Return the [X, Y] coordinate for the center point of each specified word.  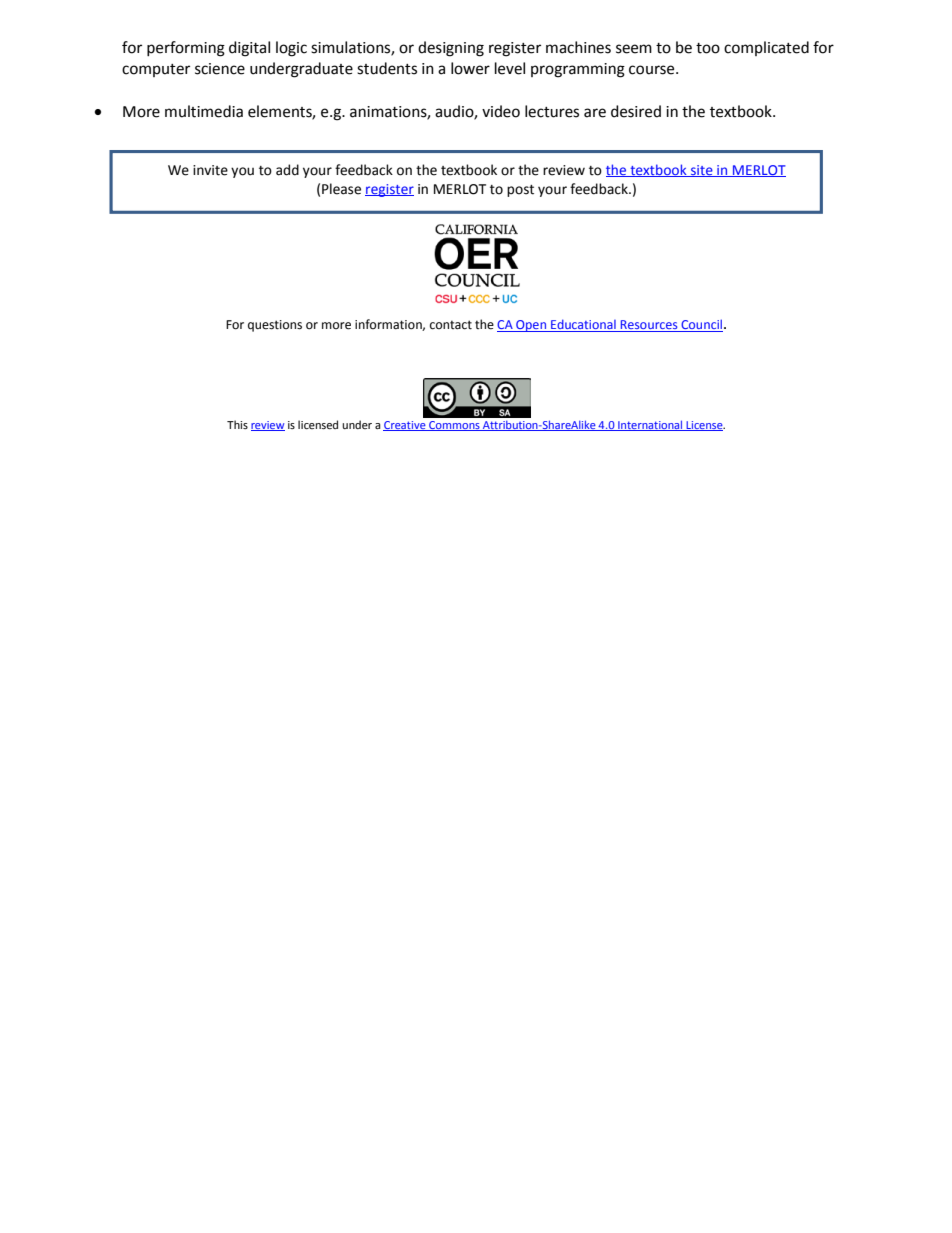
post [520, 191]
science [220, 69]
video [501, 111]
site [702, 171]
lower [470, 68]
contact [451, 325]
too [708, 48]
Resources [649, 326]
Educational [583, 325]
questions [275, 326]
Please [341, 189]
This [237, 424]
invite [210, 170]
